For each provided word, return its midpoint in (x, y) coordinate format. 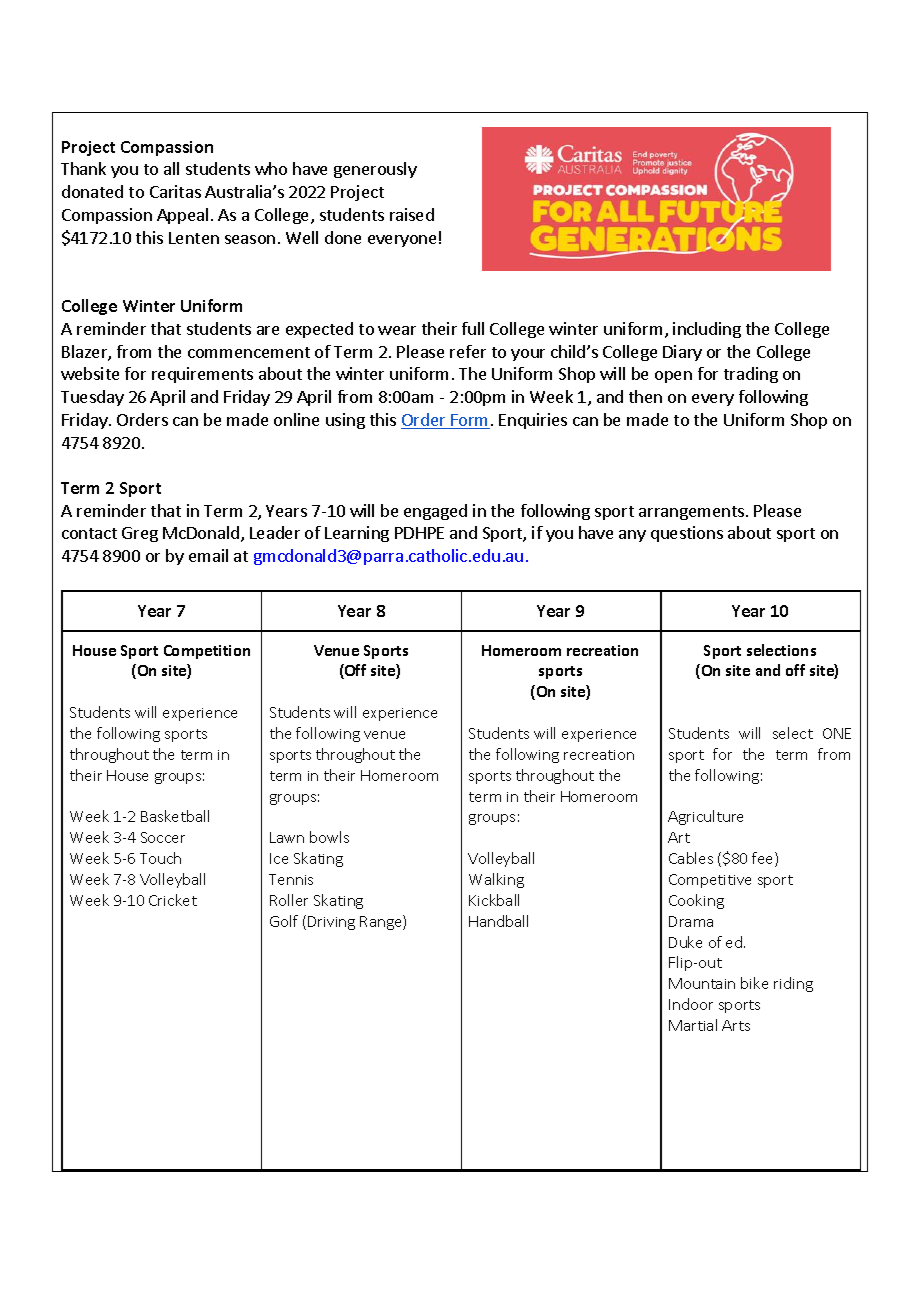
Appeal (182, 216)
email (208, 555)
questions (687, 534)
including (707, 330)
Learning (357, 534)
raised (412, 214)
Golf (284, 921)
